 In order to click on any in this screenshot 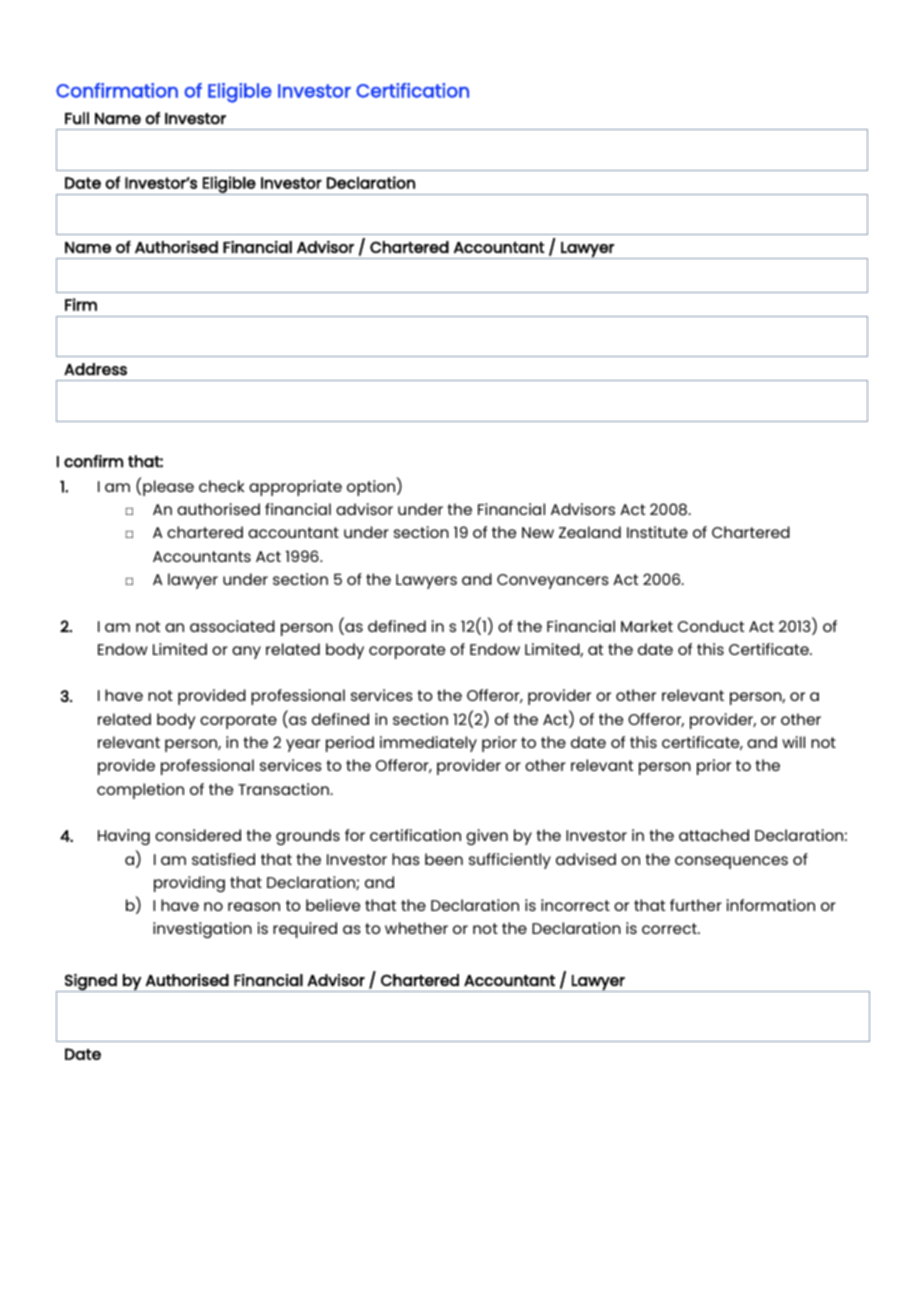, I will do `click(246, 652)`.
